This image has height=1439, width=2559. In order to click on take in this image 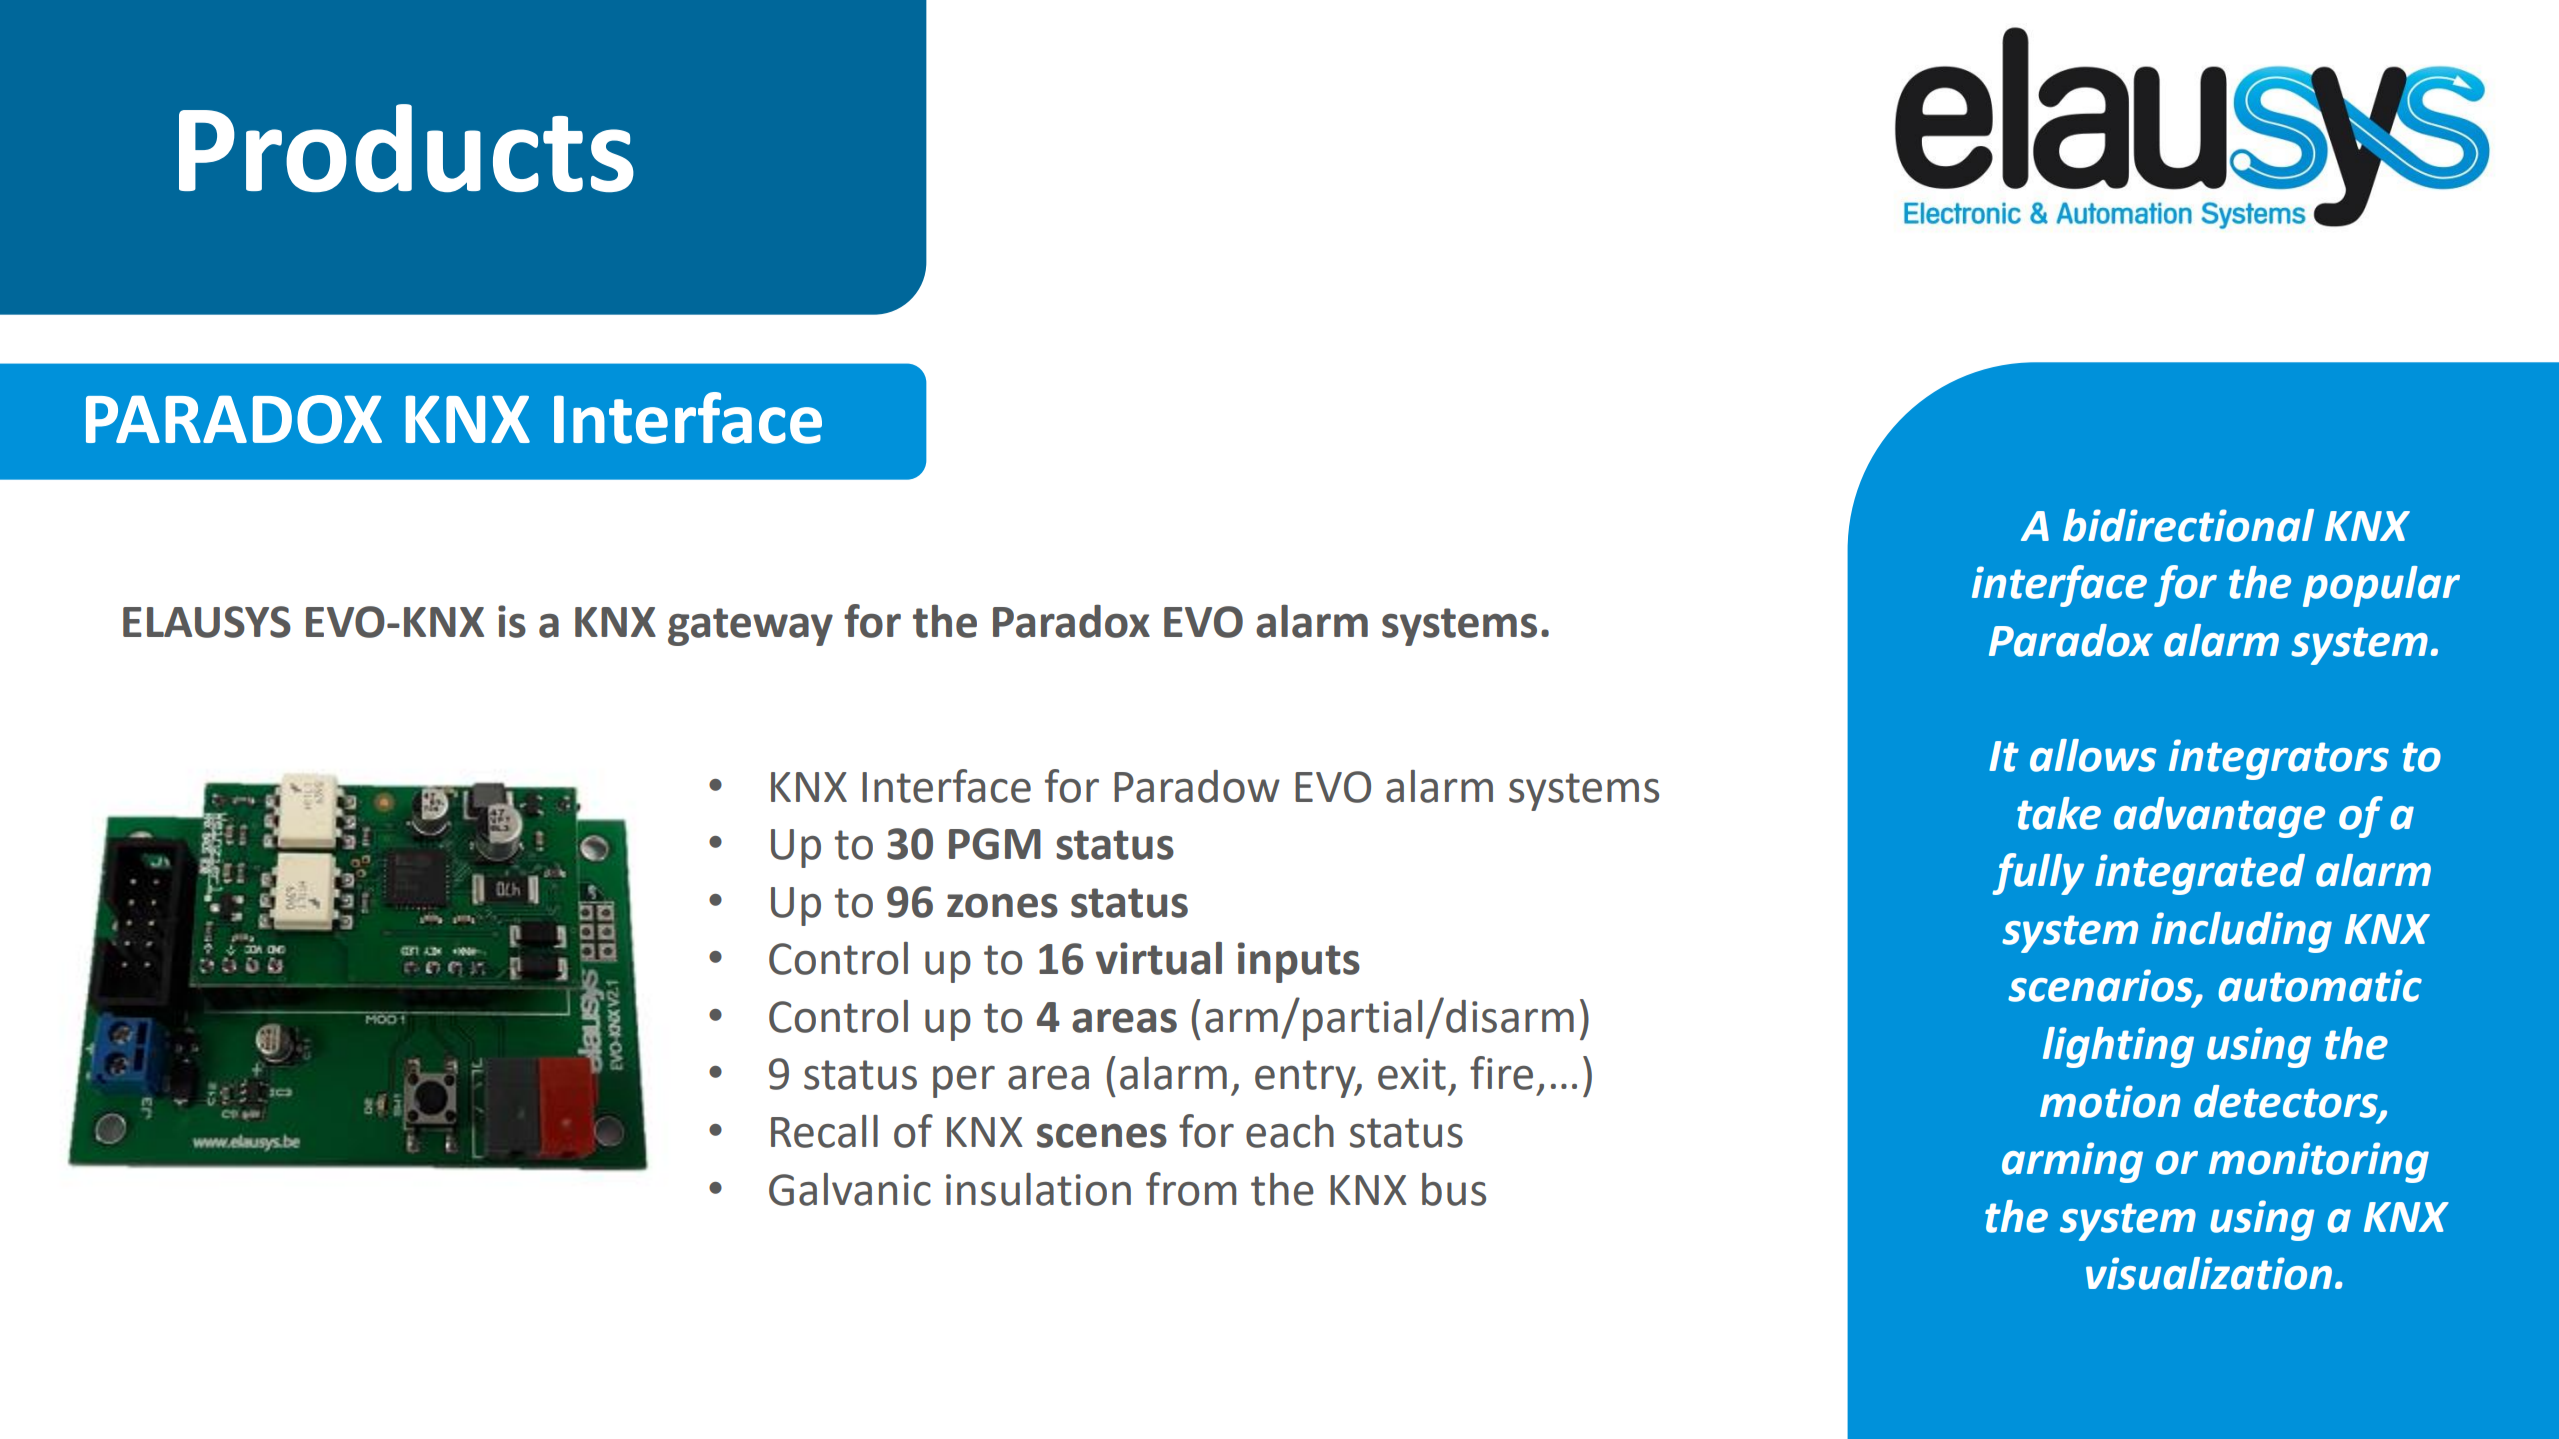, I will do `click(2059, 813)`.
